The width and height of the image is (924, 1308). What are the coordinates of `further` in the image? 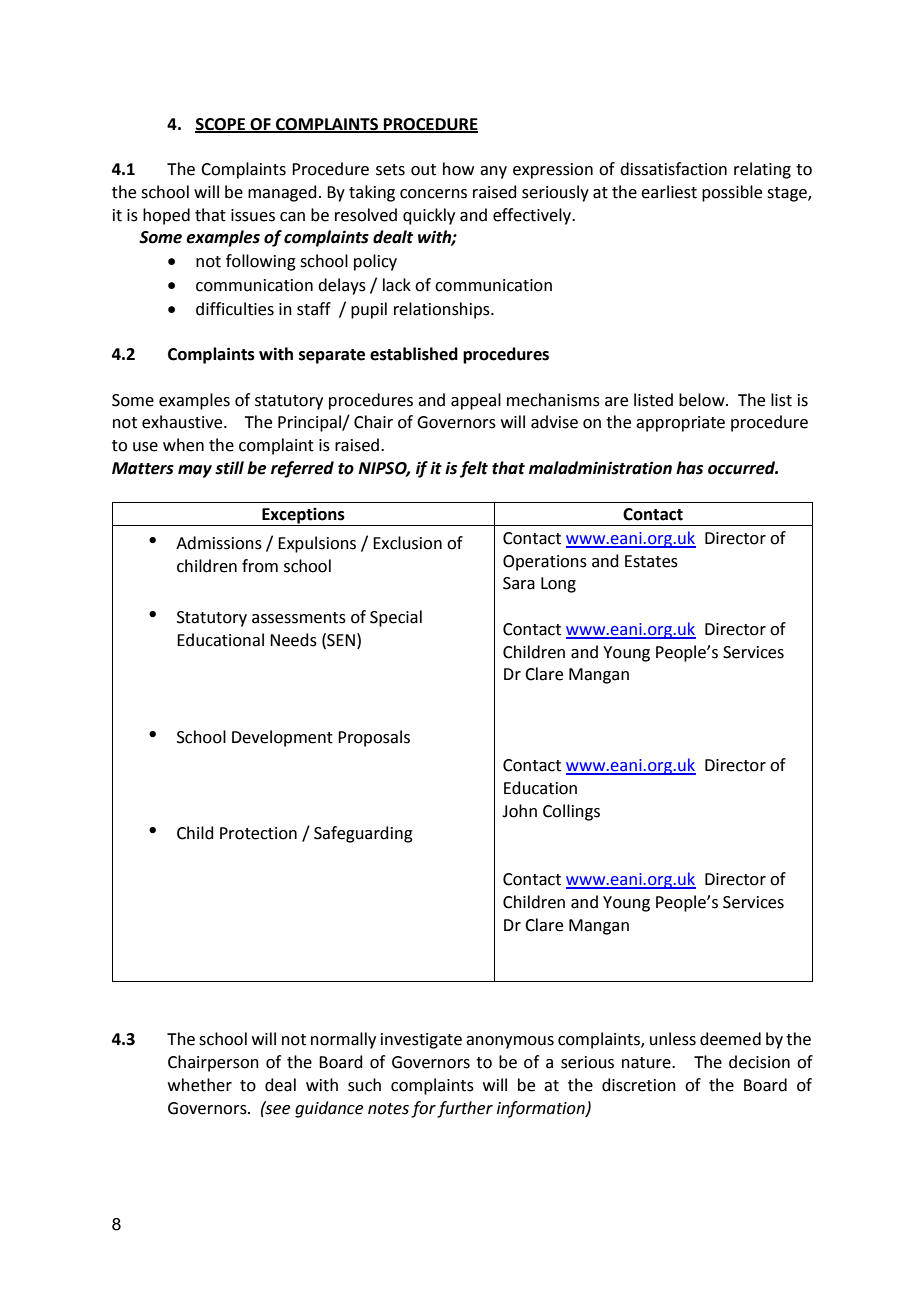 It's located at (465, 1109).
